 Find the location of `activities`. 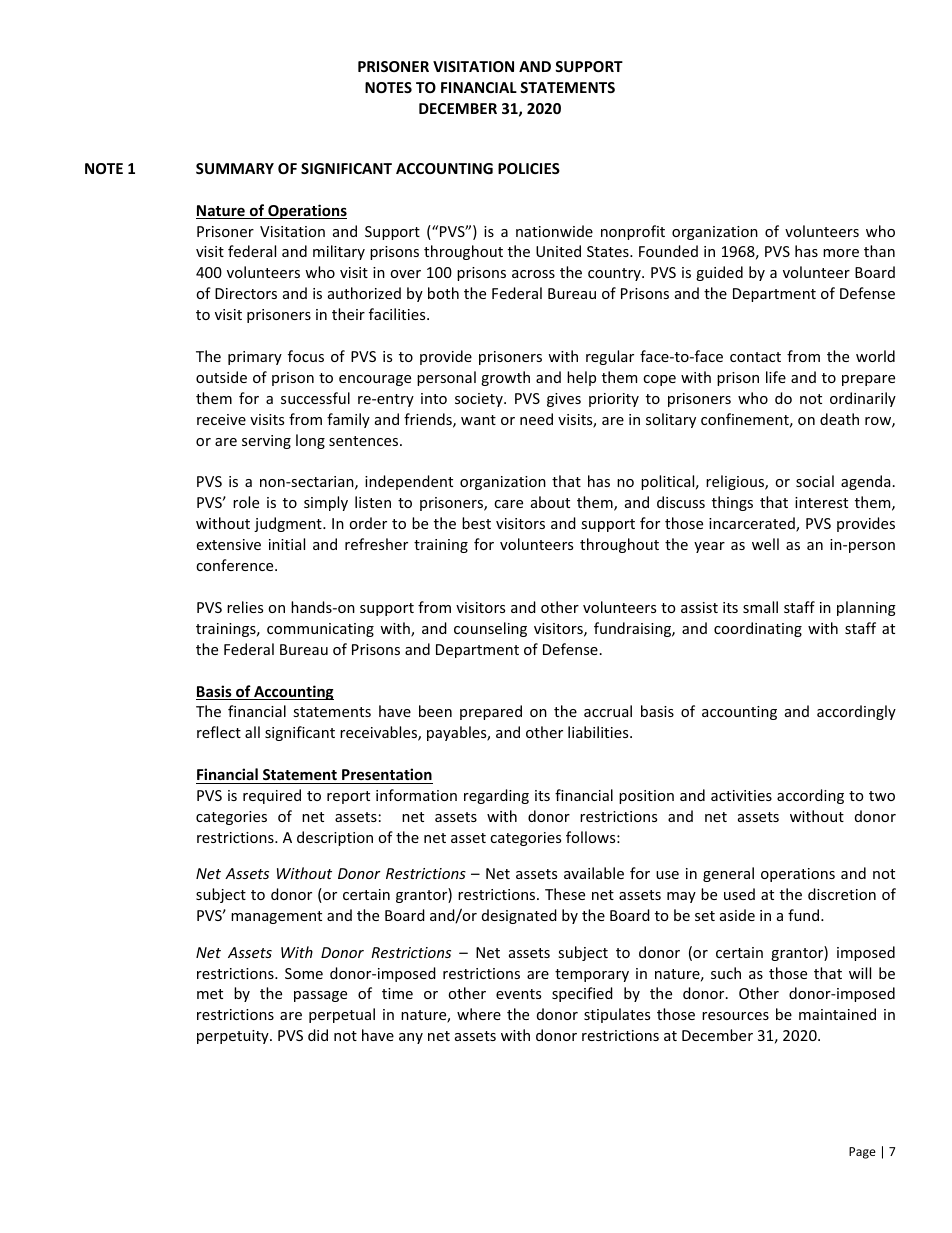

activities is located at coordinates (741, 795).
